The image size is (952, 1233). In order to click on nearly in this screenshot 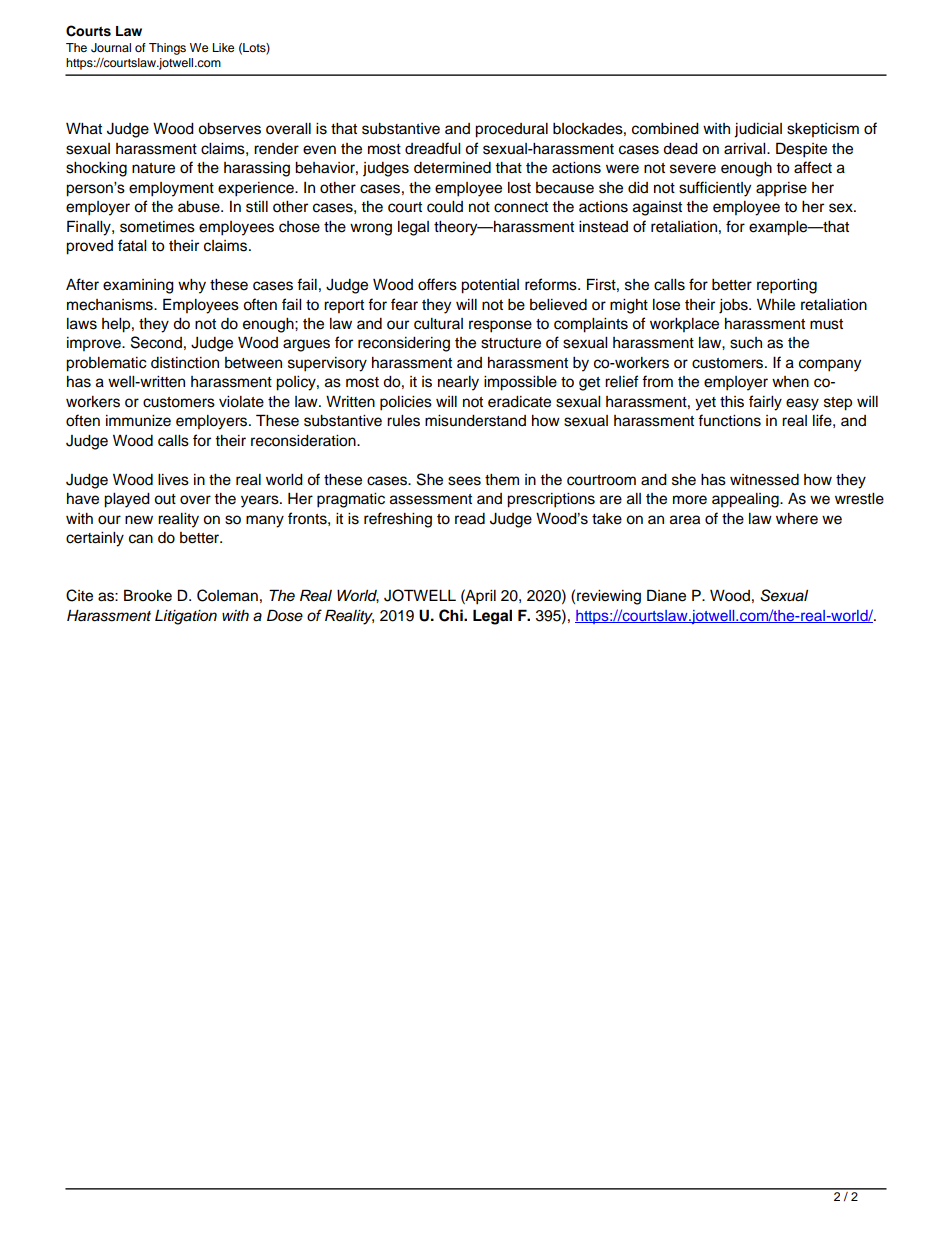, I will do `click(458, 383)`.
